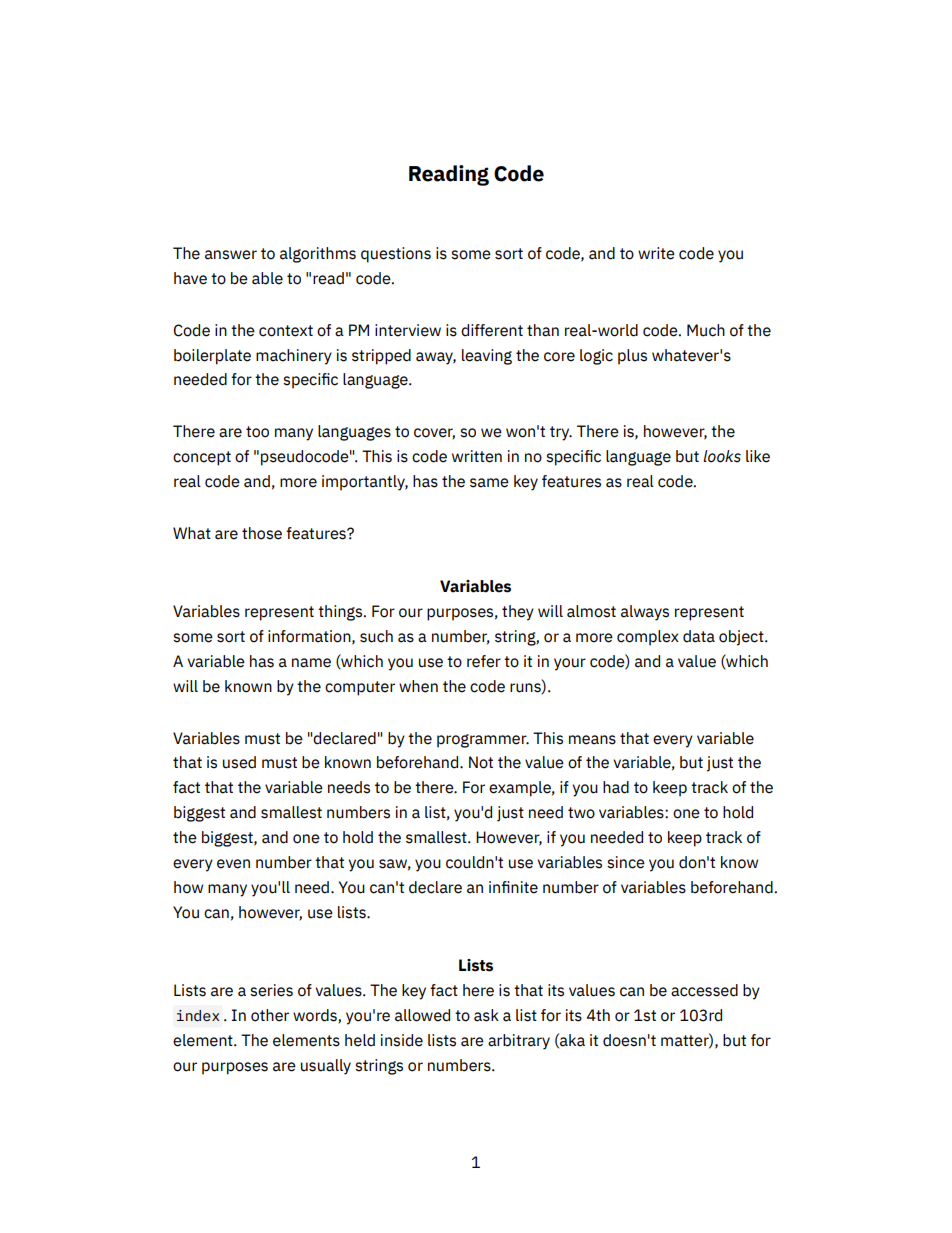  Describe the element at coordinates (484, 661) in the document. I see `refer` at that location.
